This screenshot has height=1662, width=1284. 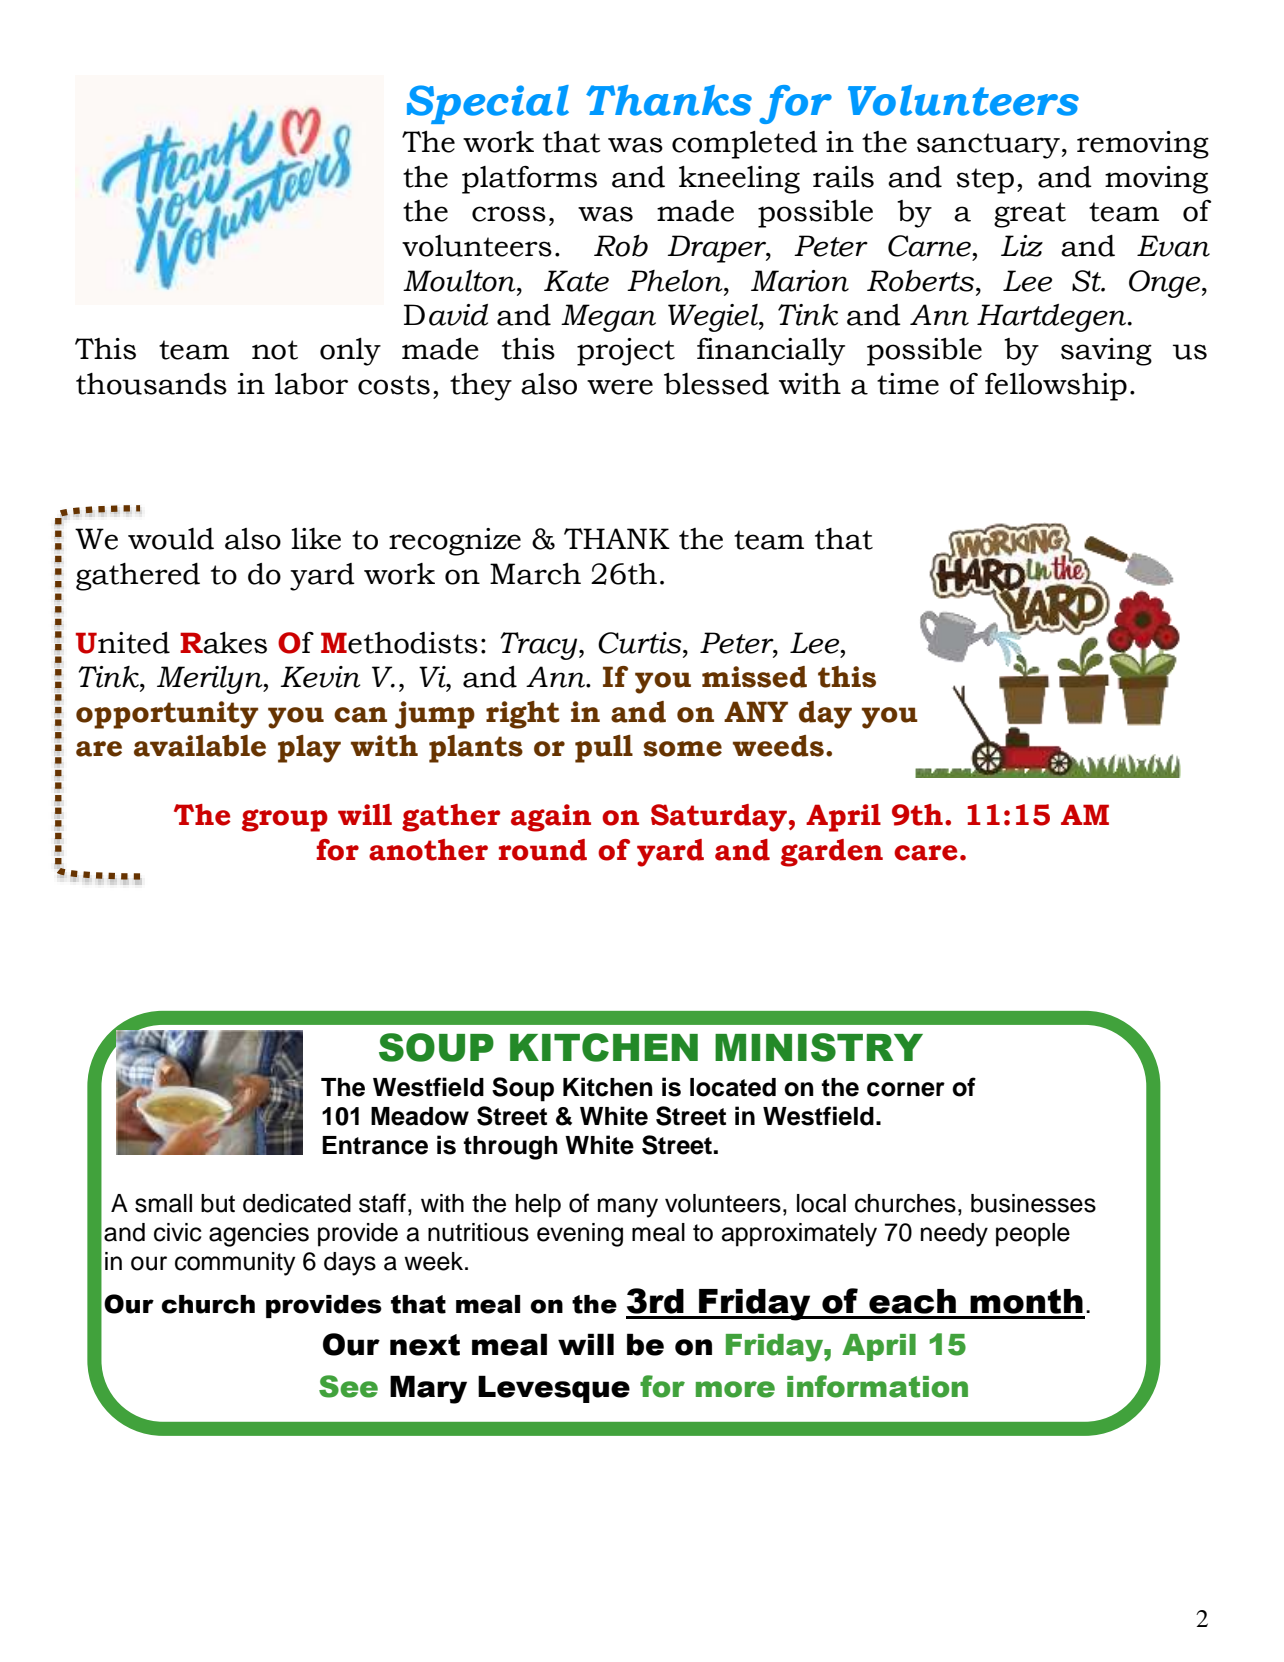 What do you see at coordinates (348, 1386) in the screenshot?
I see `See` at bounding box center [348, 1386].
